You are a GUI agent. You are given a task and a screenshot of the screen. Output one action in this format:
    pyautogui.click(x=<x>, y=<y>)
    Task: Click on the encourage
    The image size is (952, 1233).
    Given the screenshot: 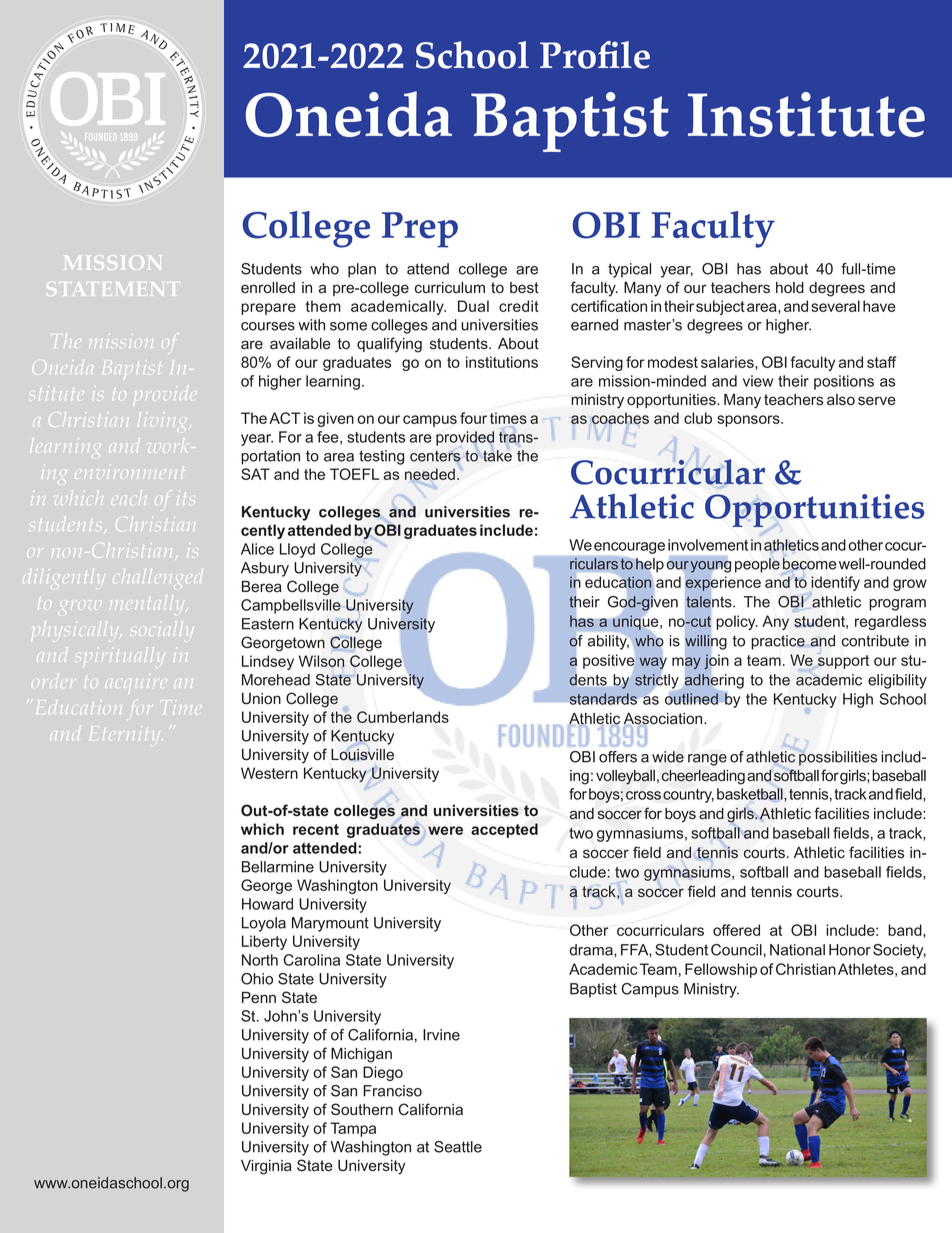 What is the action you would take?
    pyautogui.click(x=629, y=548)
